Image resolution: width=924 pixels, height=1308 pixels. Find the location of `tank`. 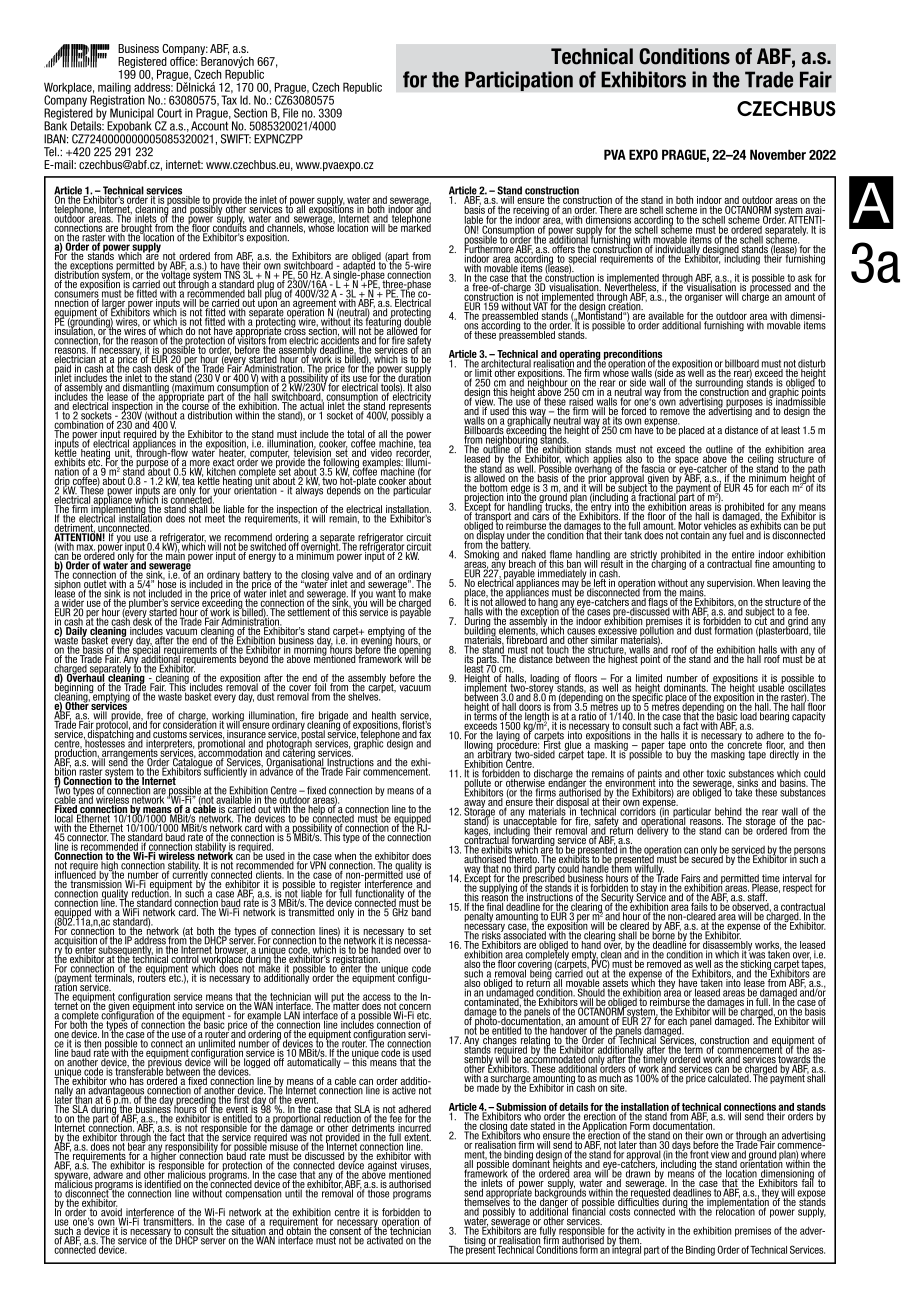

tank is located at coordinates (632, 534).
